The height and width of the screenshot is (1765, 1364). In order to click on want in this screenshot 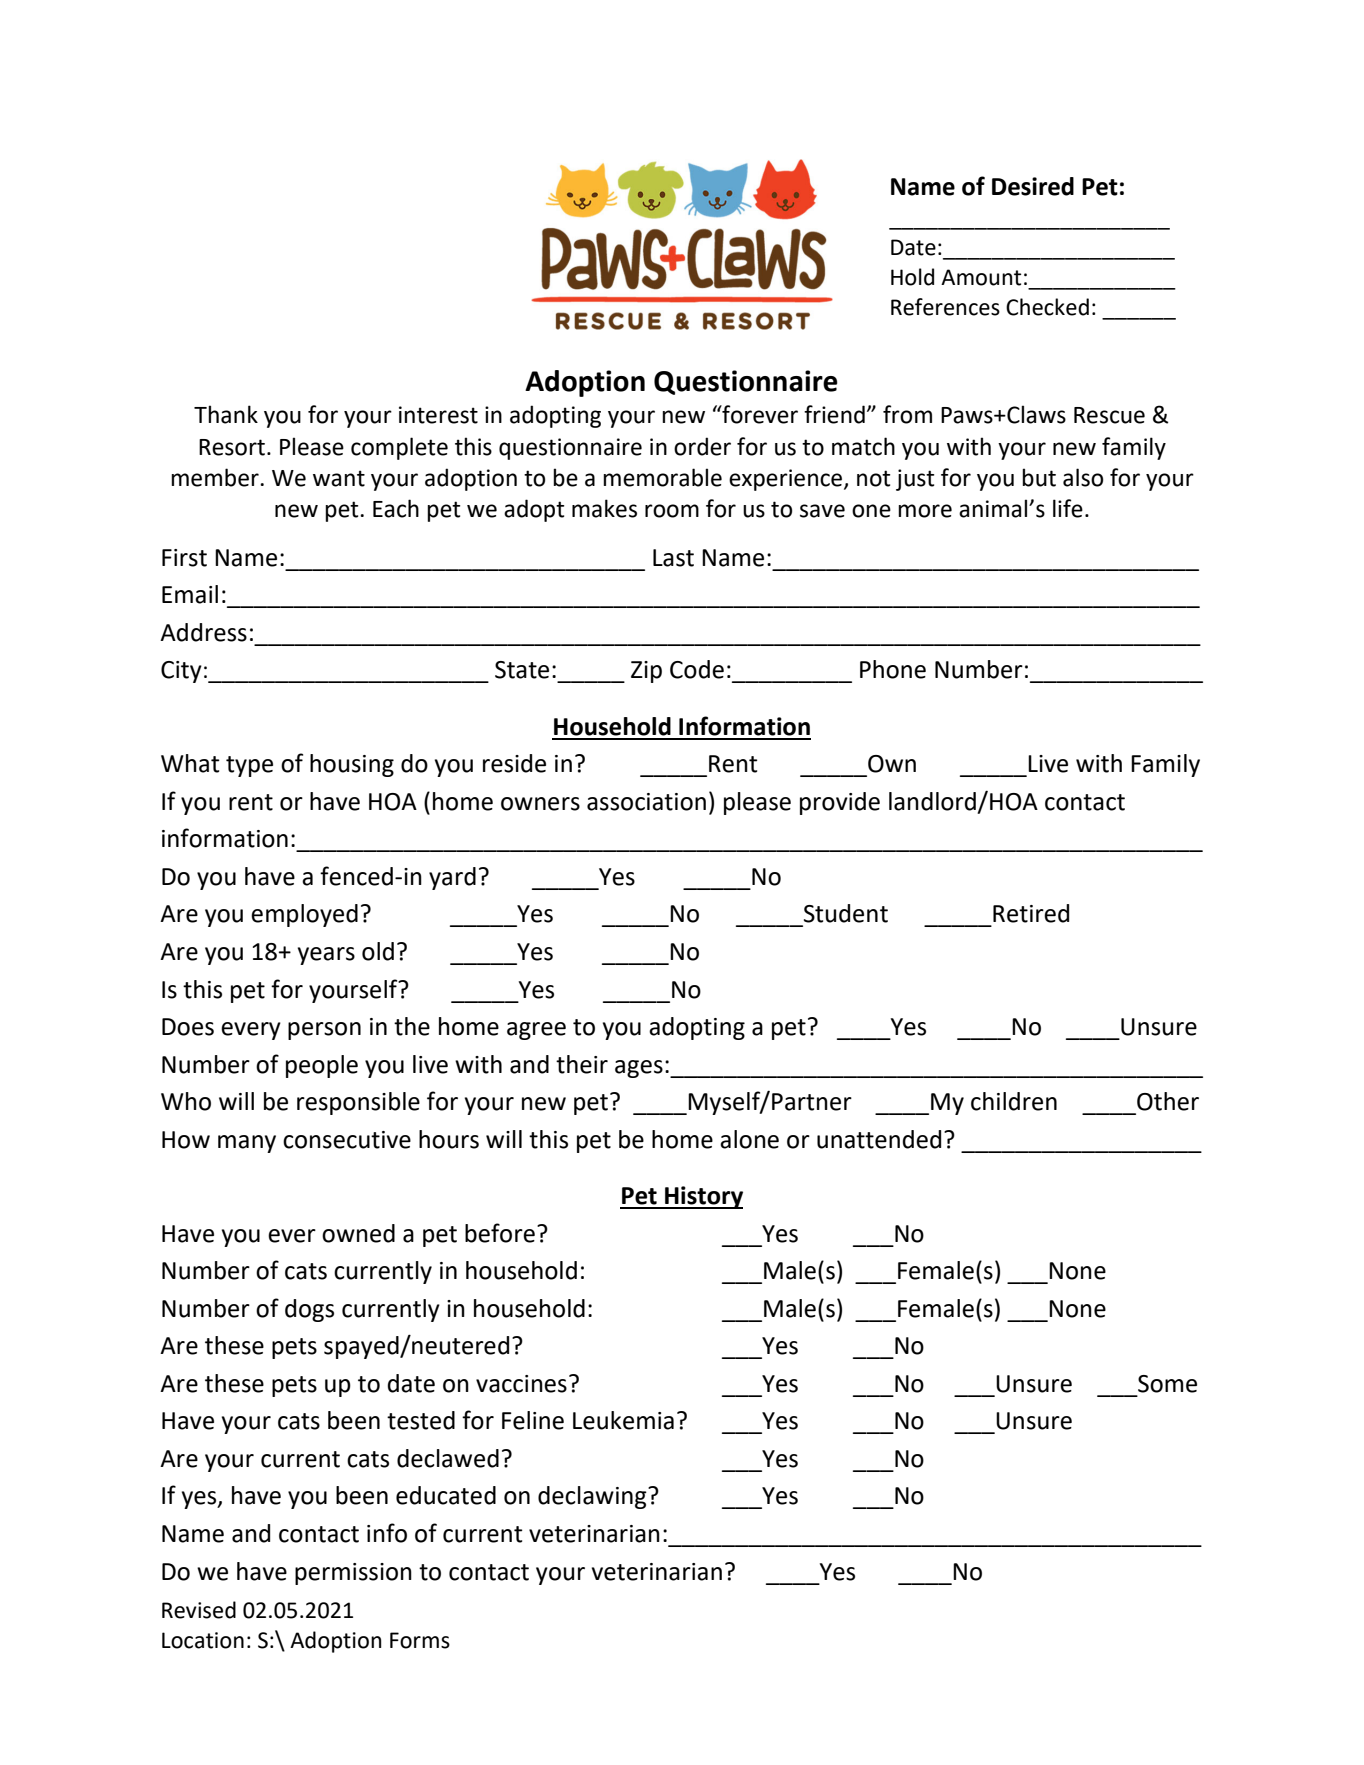, I will do `click(339, 478)`.
